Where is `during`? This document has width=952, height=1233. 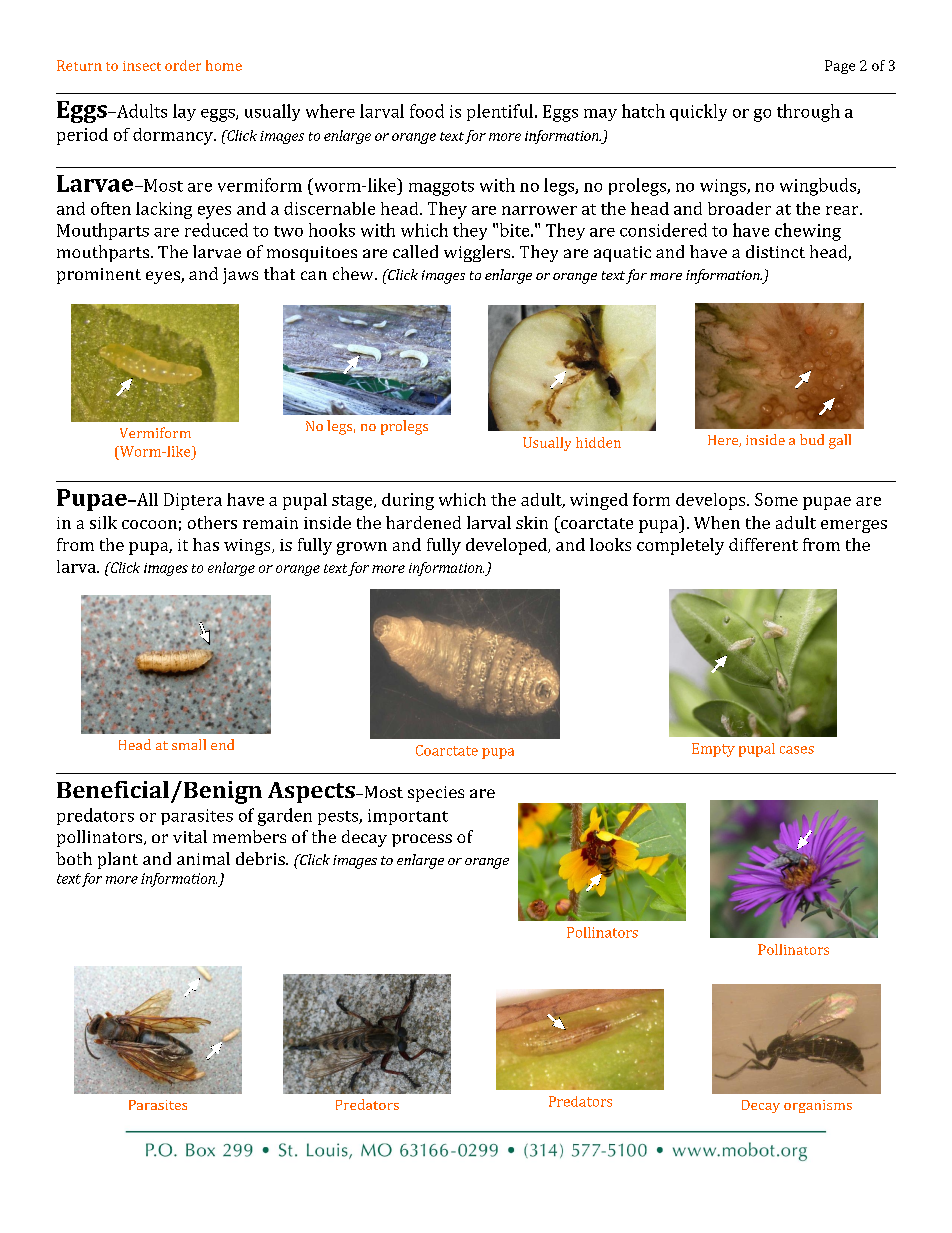
during is located at coordinates (408, 501).
